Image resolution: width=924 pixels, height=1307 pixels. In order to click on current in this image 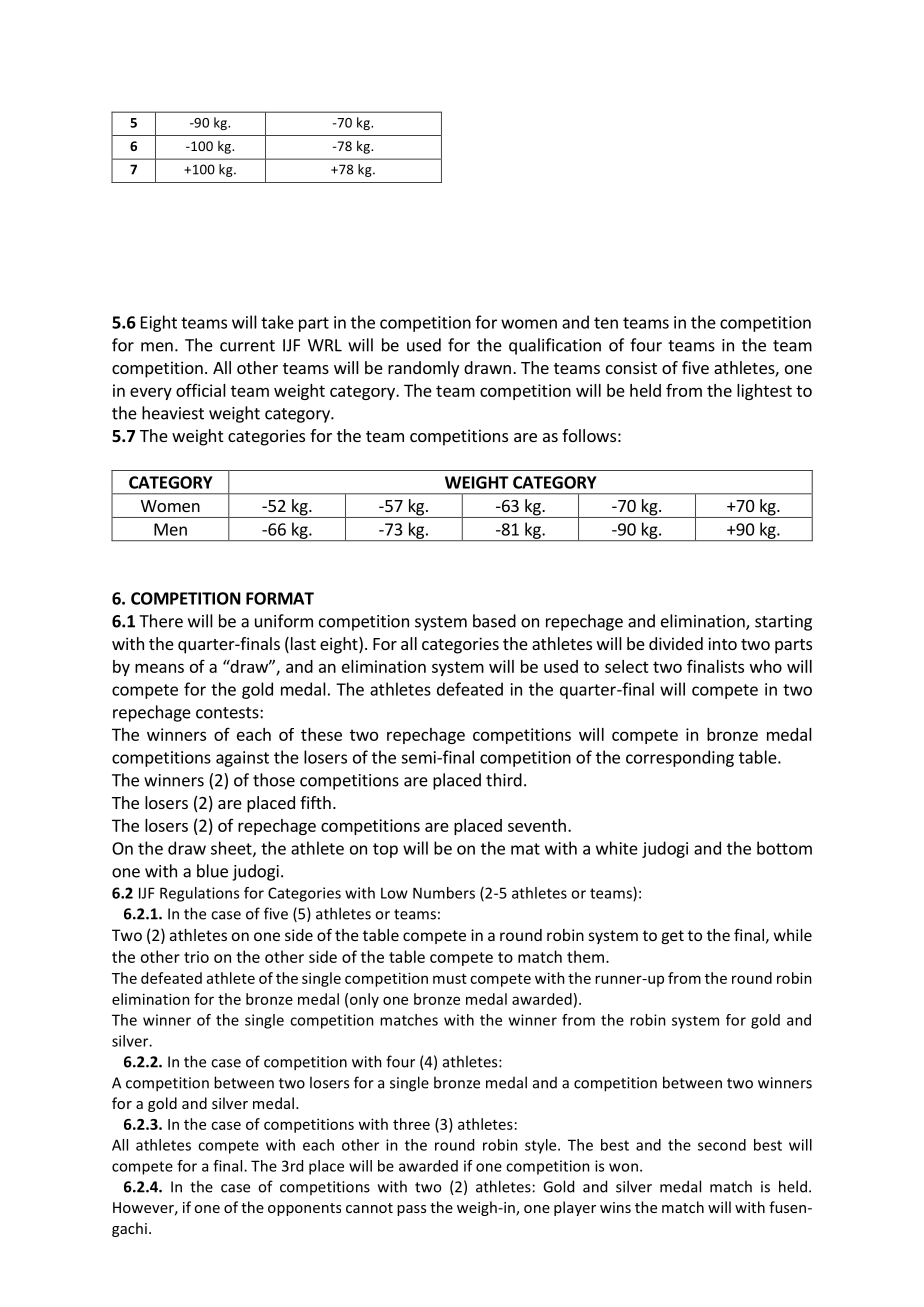, I will do `click(247, 346)`.
